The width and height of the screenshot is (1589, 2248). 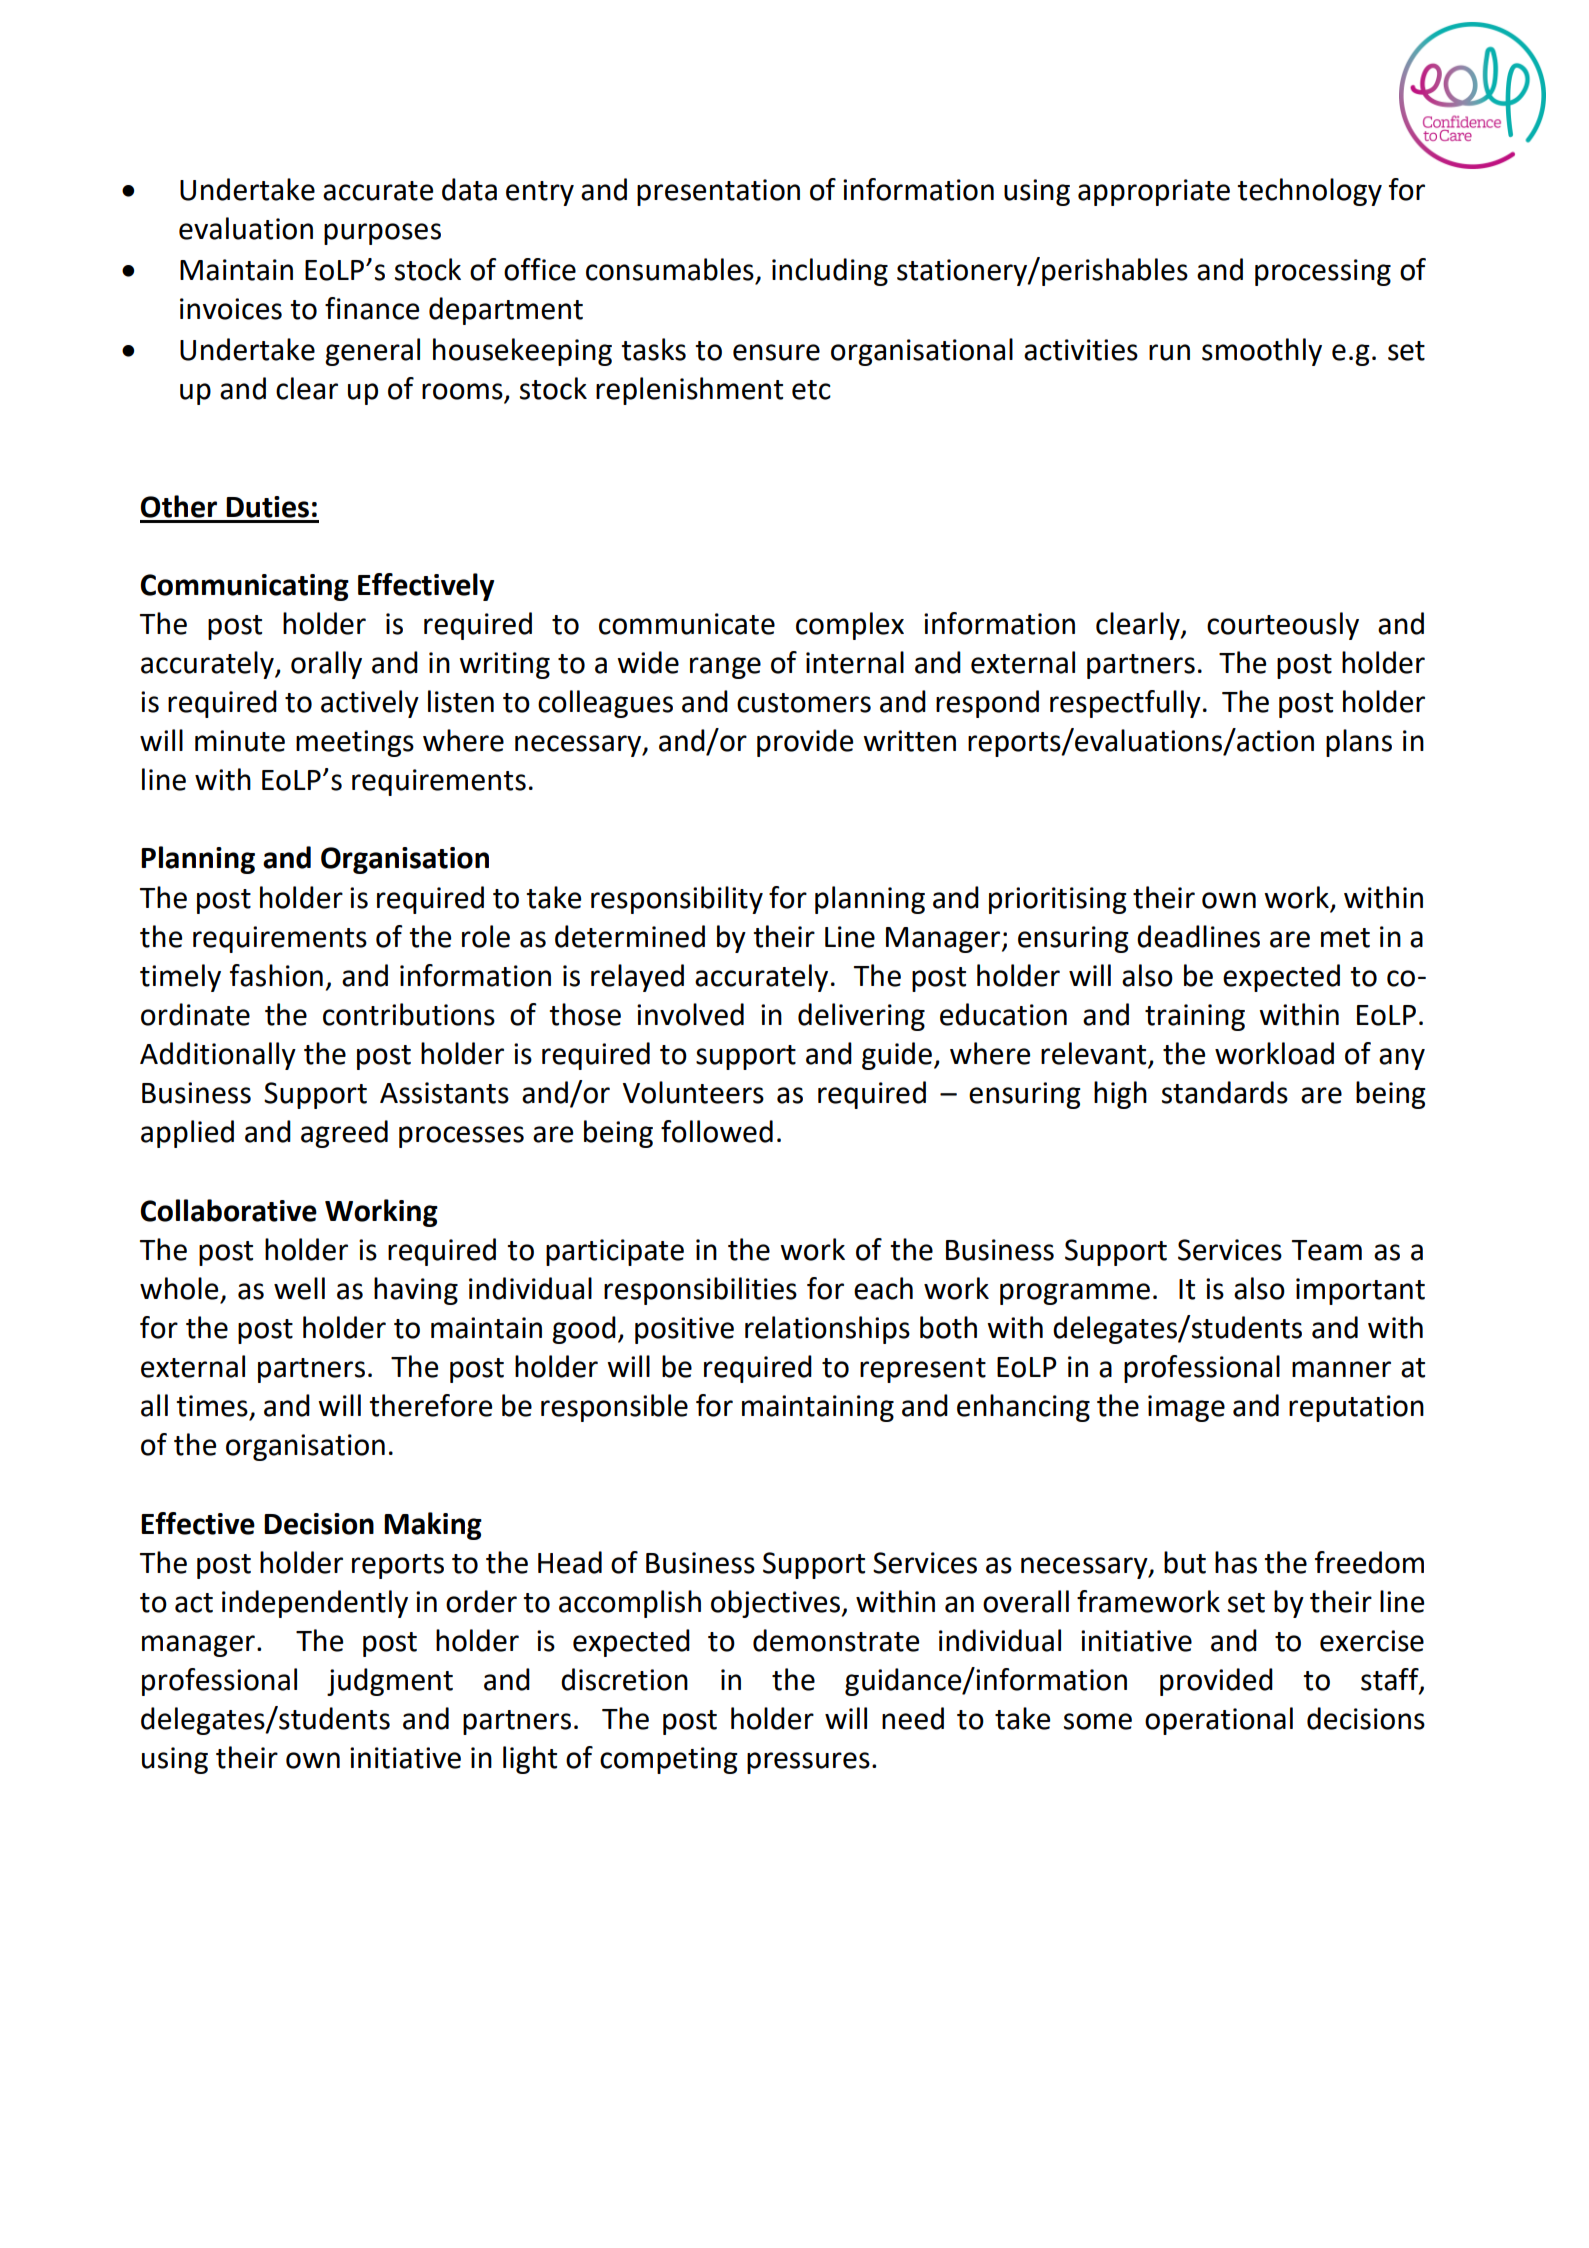 I want to click on purposes, so click(x=382, y=234).
